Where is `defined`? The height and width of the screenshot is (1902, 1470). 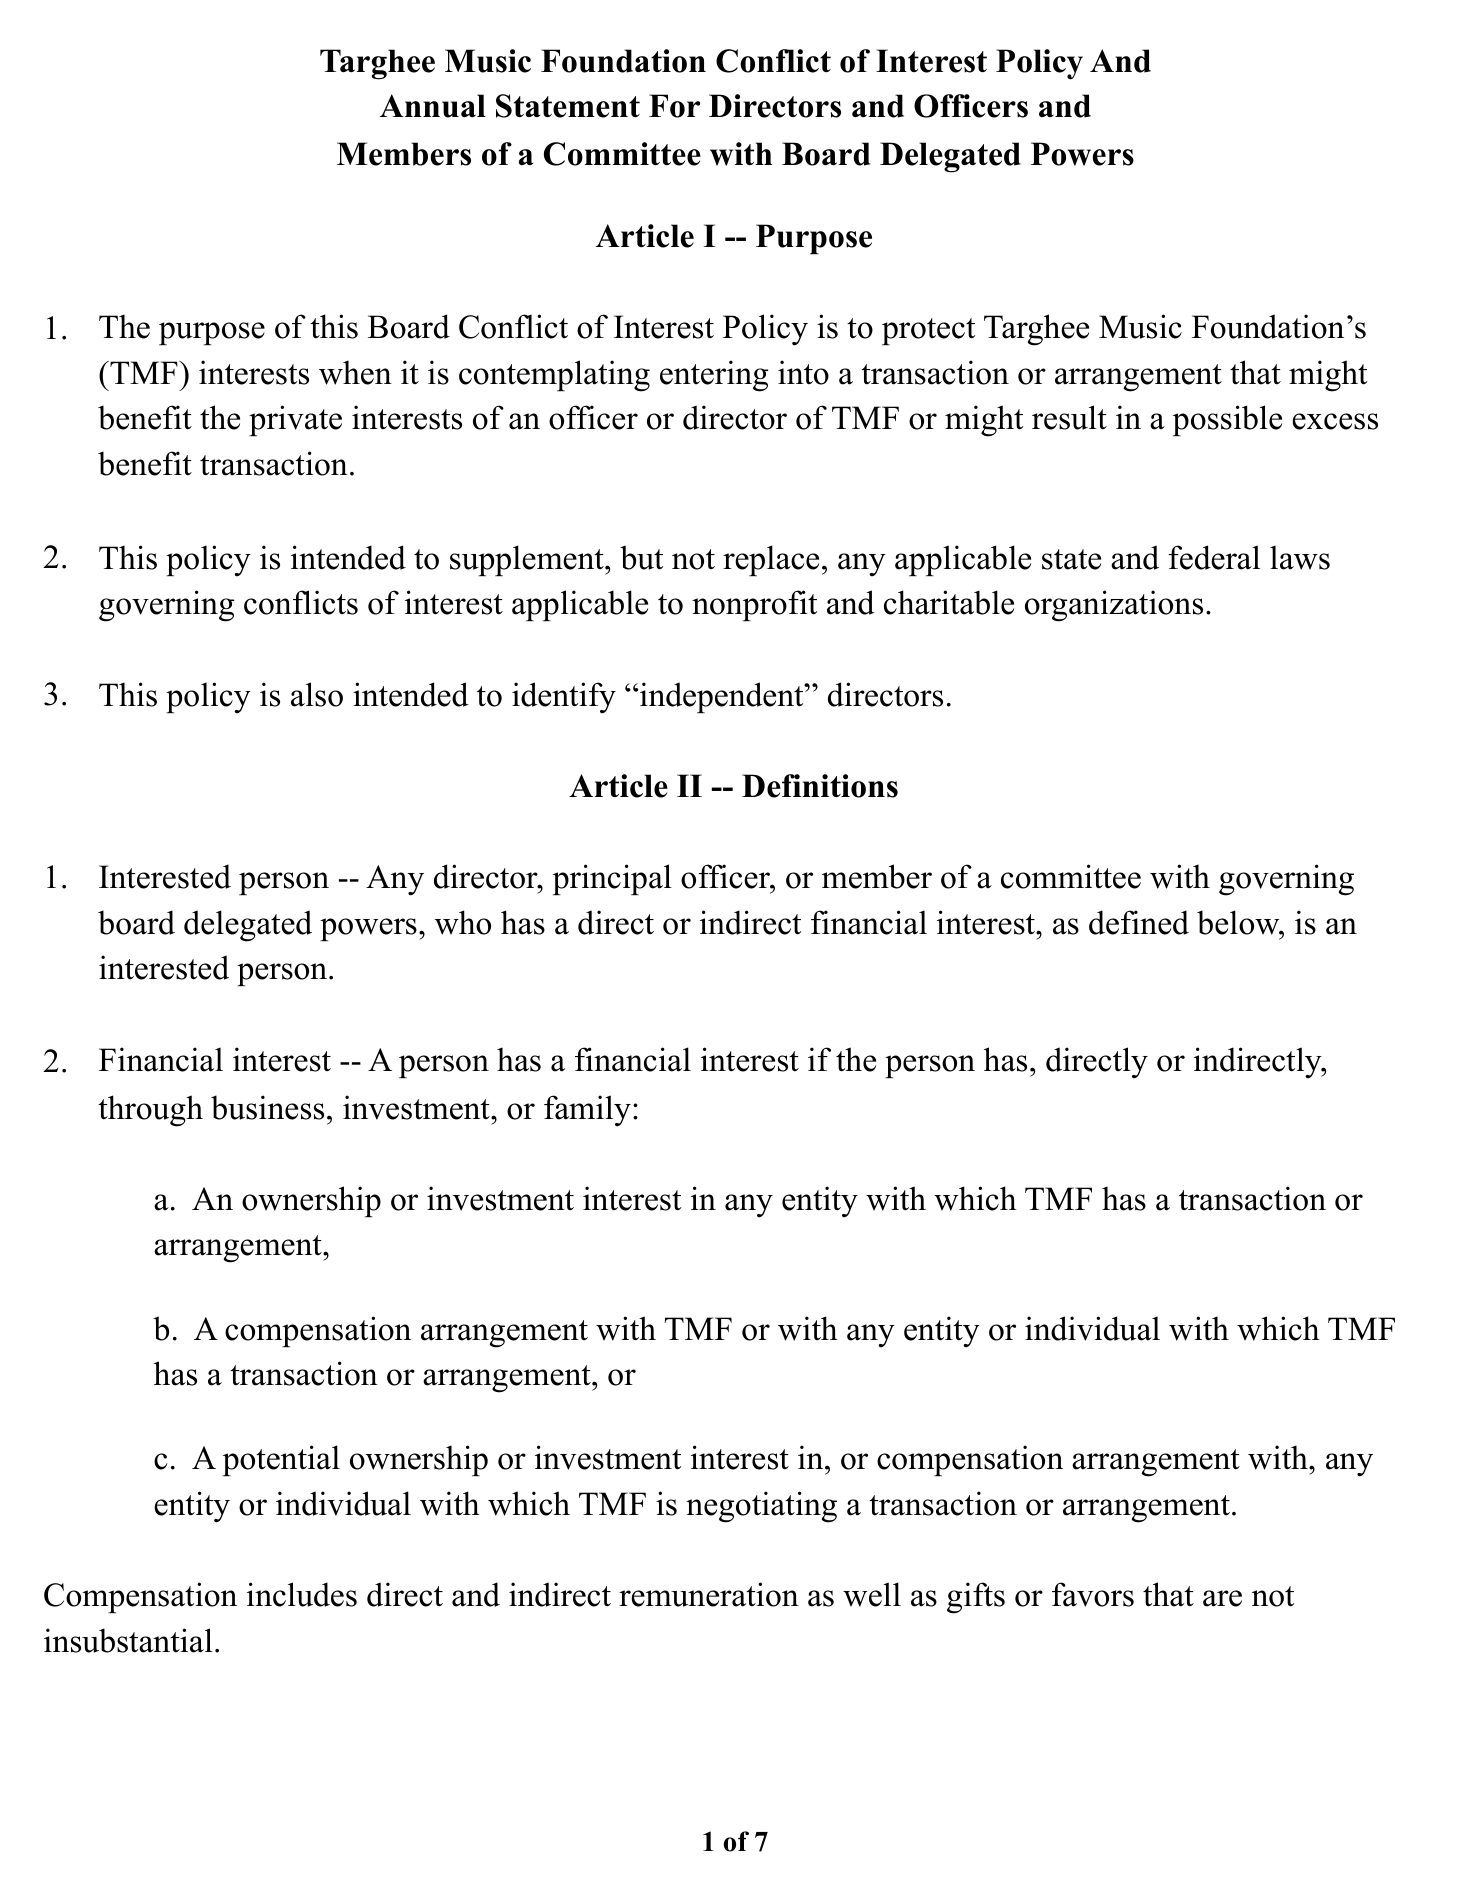 defined is located at coordinates (1139, 922).
